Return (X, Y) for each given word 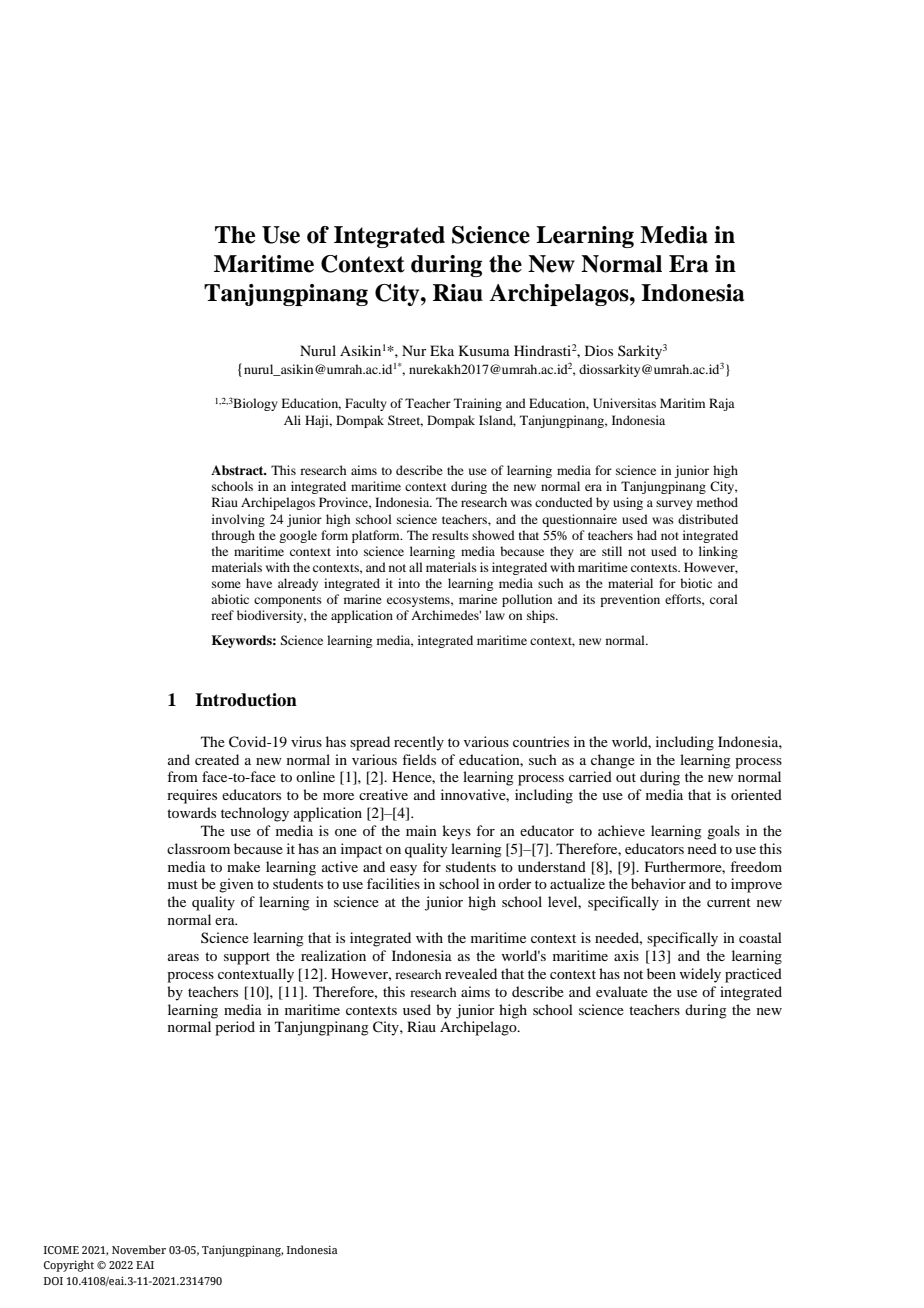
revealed (471, 973)
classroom (198, 848)
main (421, 830)
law (495, 615)
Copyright (69, 1266)
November (139, 1249)
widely (700, 975)
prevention (630, 600)
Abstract (238, 470)
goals (723, 832)
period (235, 1028)
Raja (722, 404)
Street (405, 421)
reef (222, 615)
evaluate (622, 991)
